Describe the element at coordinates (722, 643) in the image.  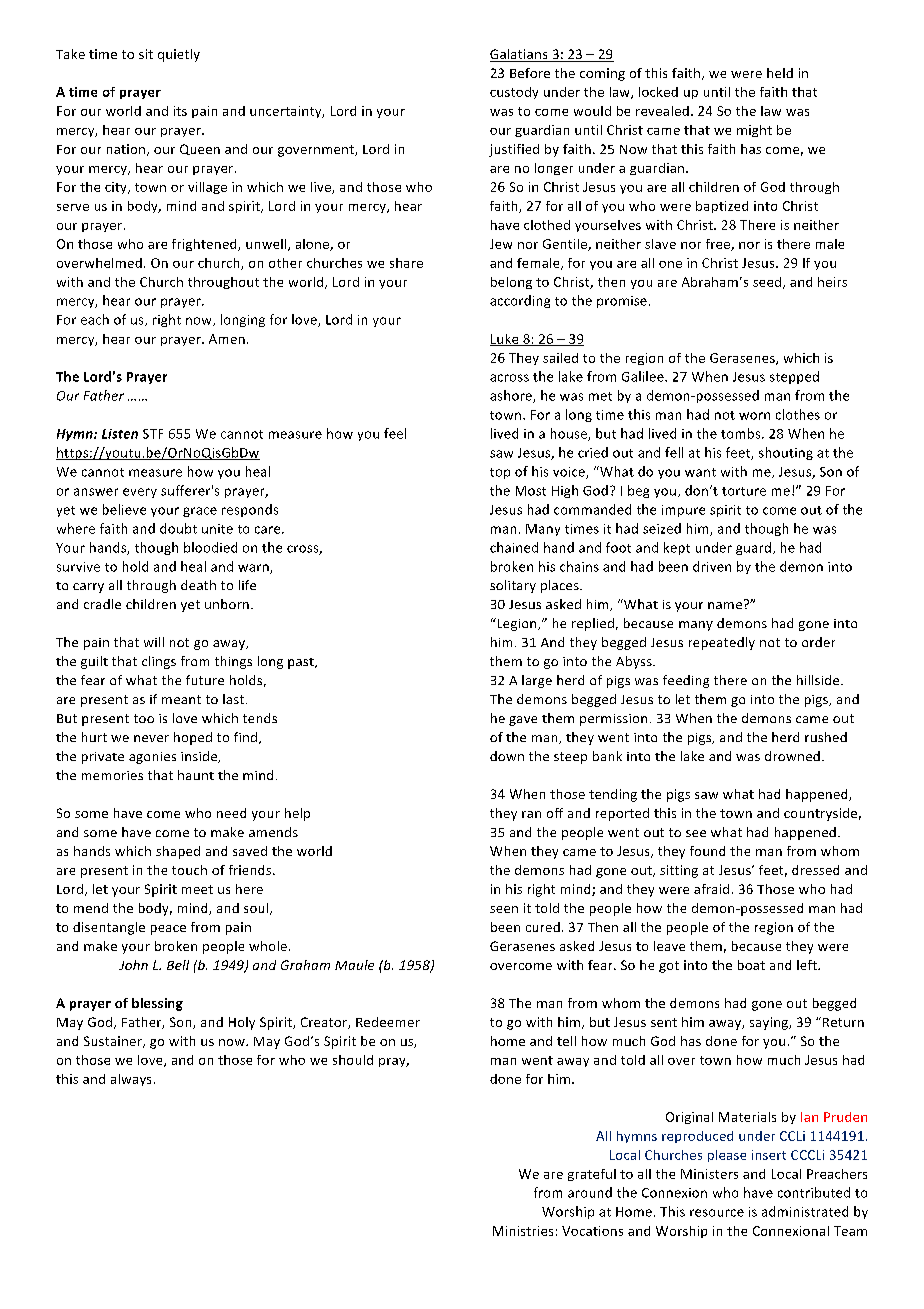
I see `repeatedly` at that location.
